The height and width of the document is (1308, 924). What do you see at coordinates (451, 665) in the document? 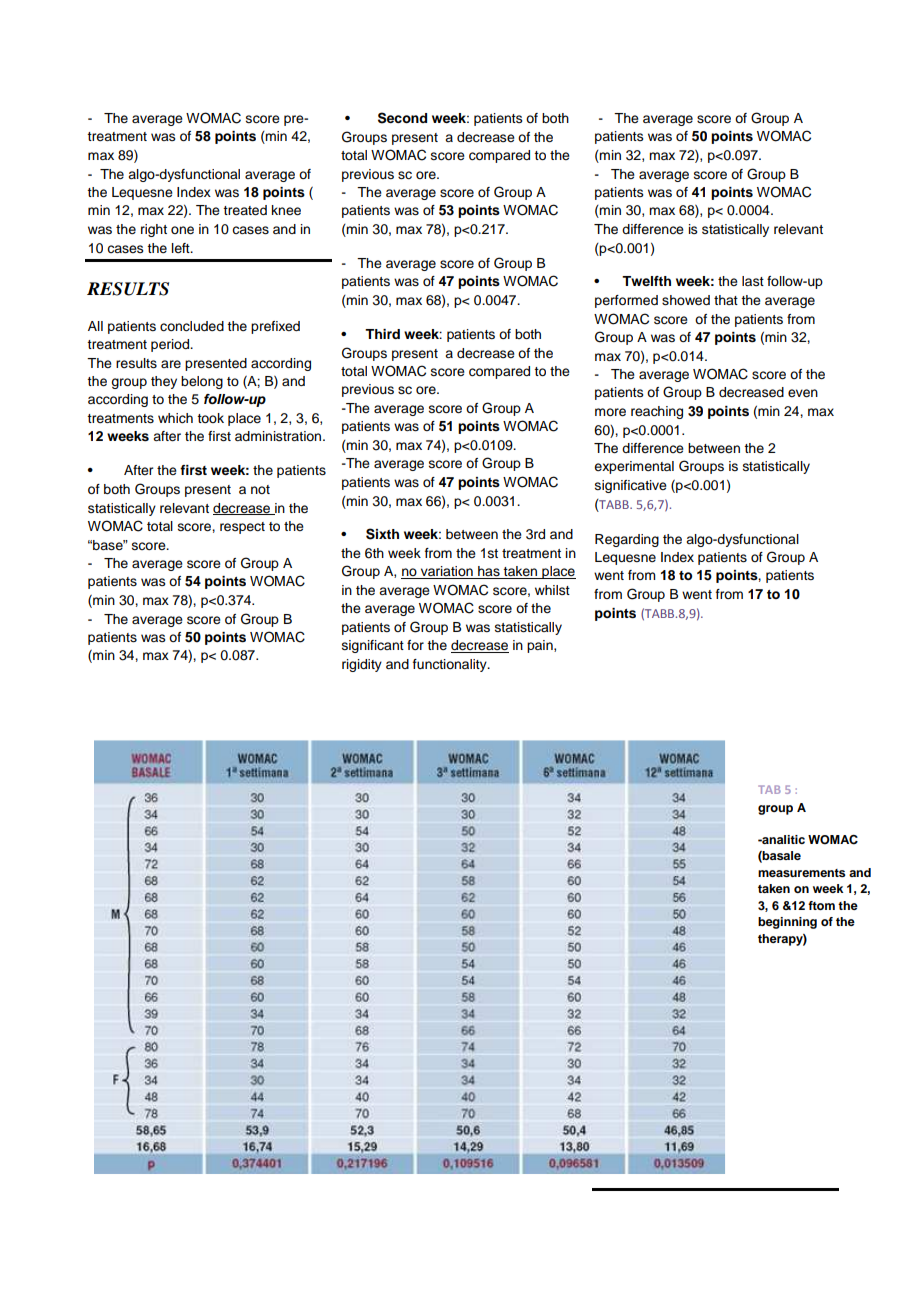
I see `functionality` at bounding box center [451, 665].
